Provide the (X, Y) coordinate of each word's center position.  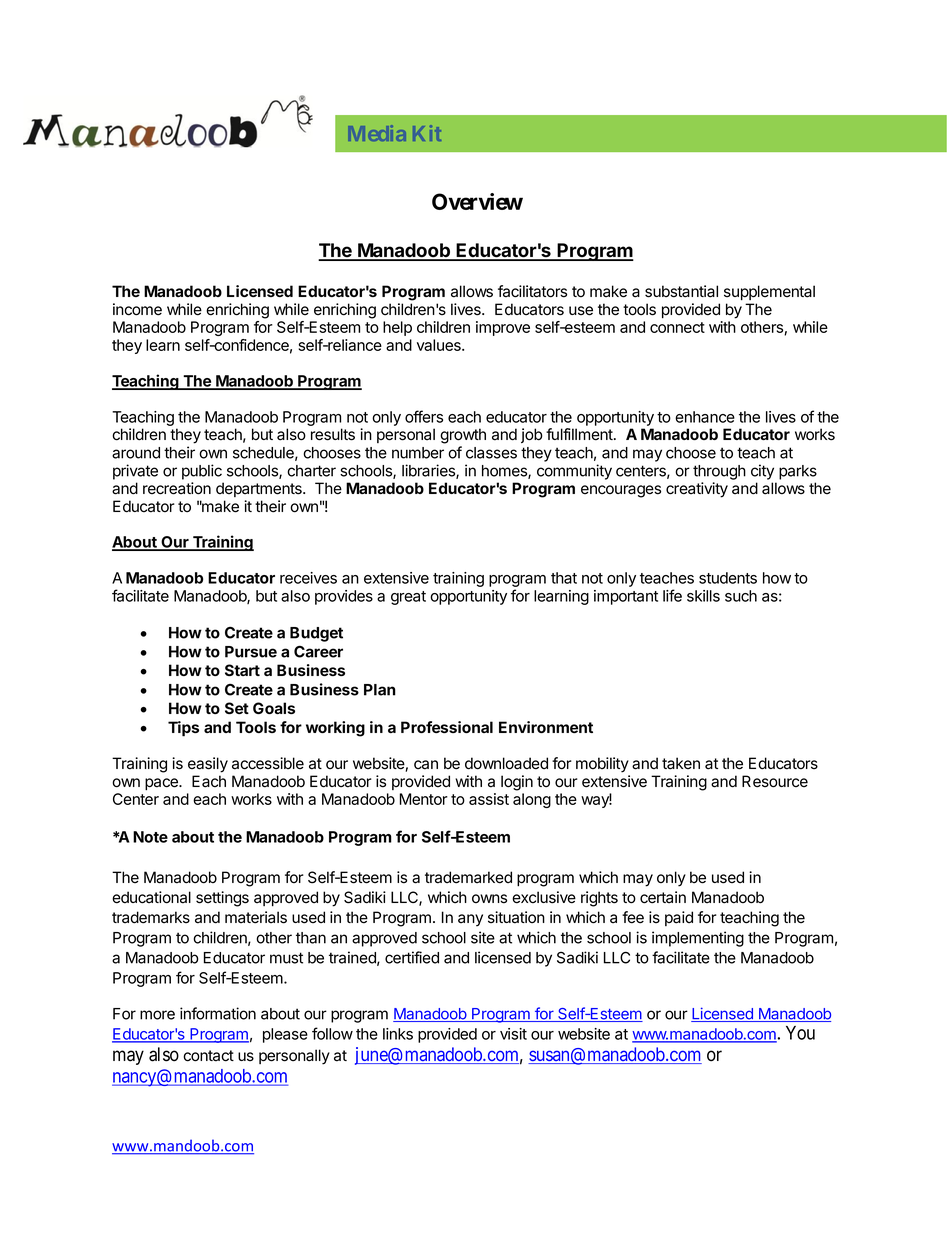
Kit (427, 133)
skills (703, 596)
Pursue (251, 652)
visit (513, 1034)
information (218, 1013)
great (408, 598)
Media (377, 133)
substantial (681, 291)
